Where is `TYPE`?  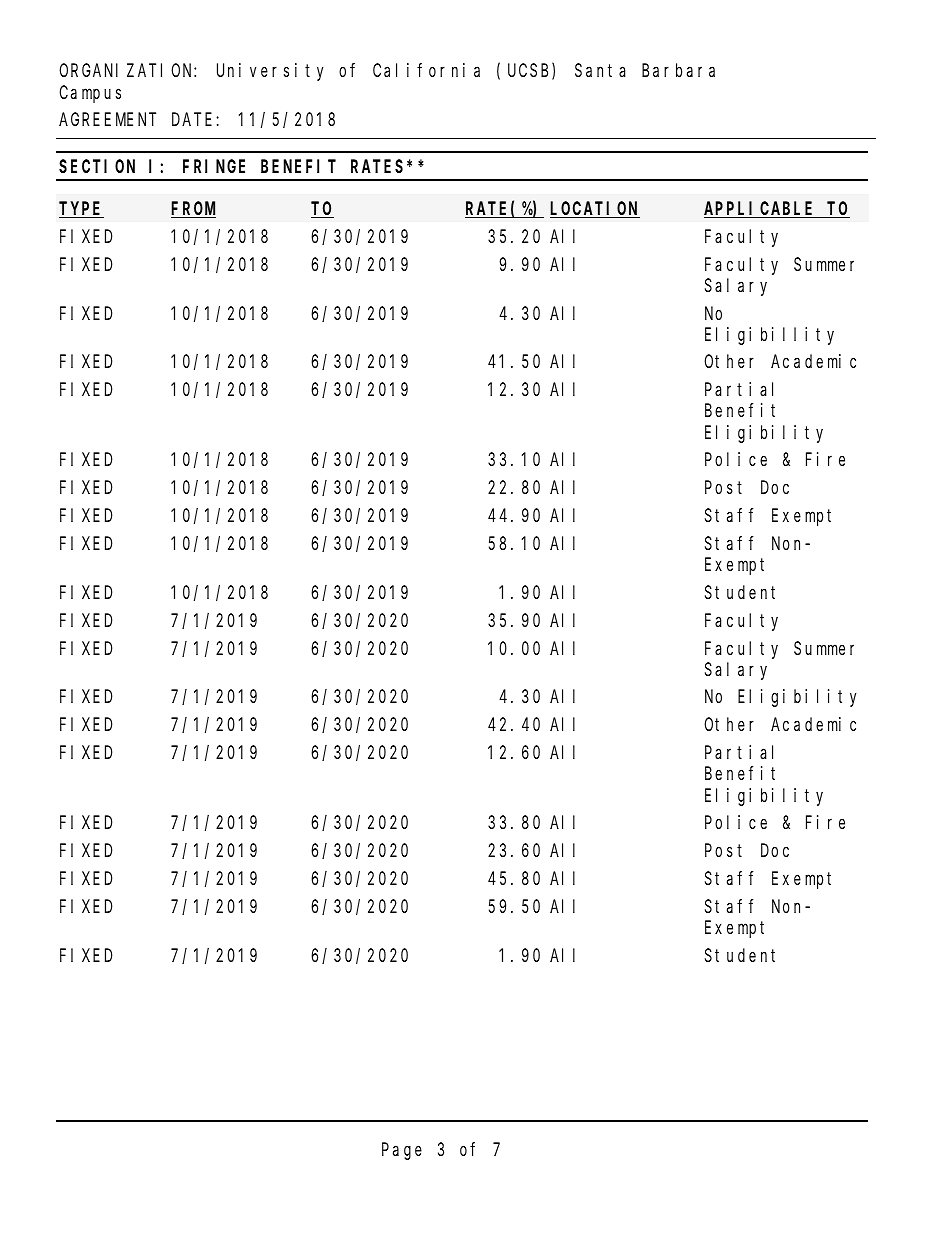 TYPE is located at coordinates (81, 210).
